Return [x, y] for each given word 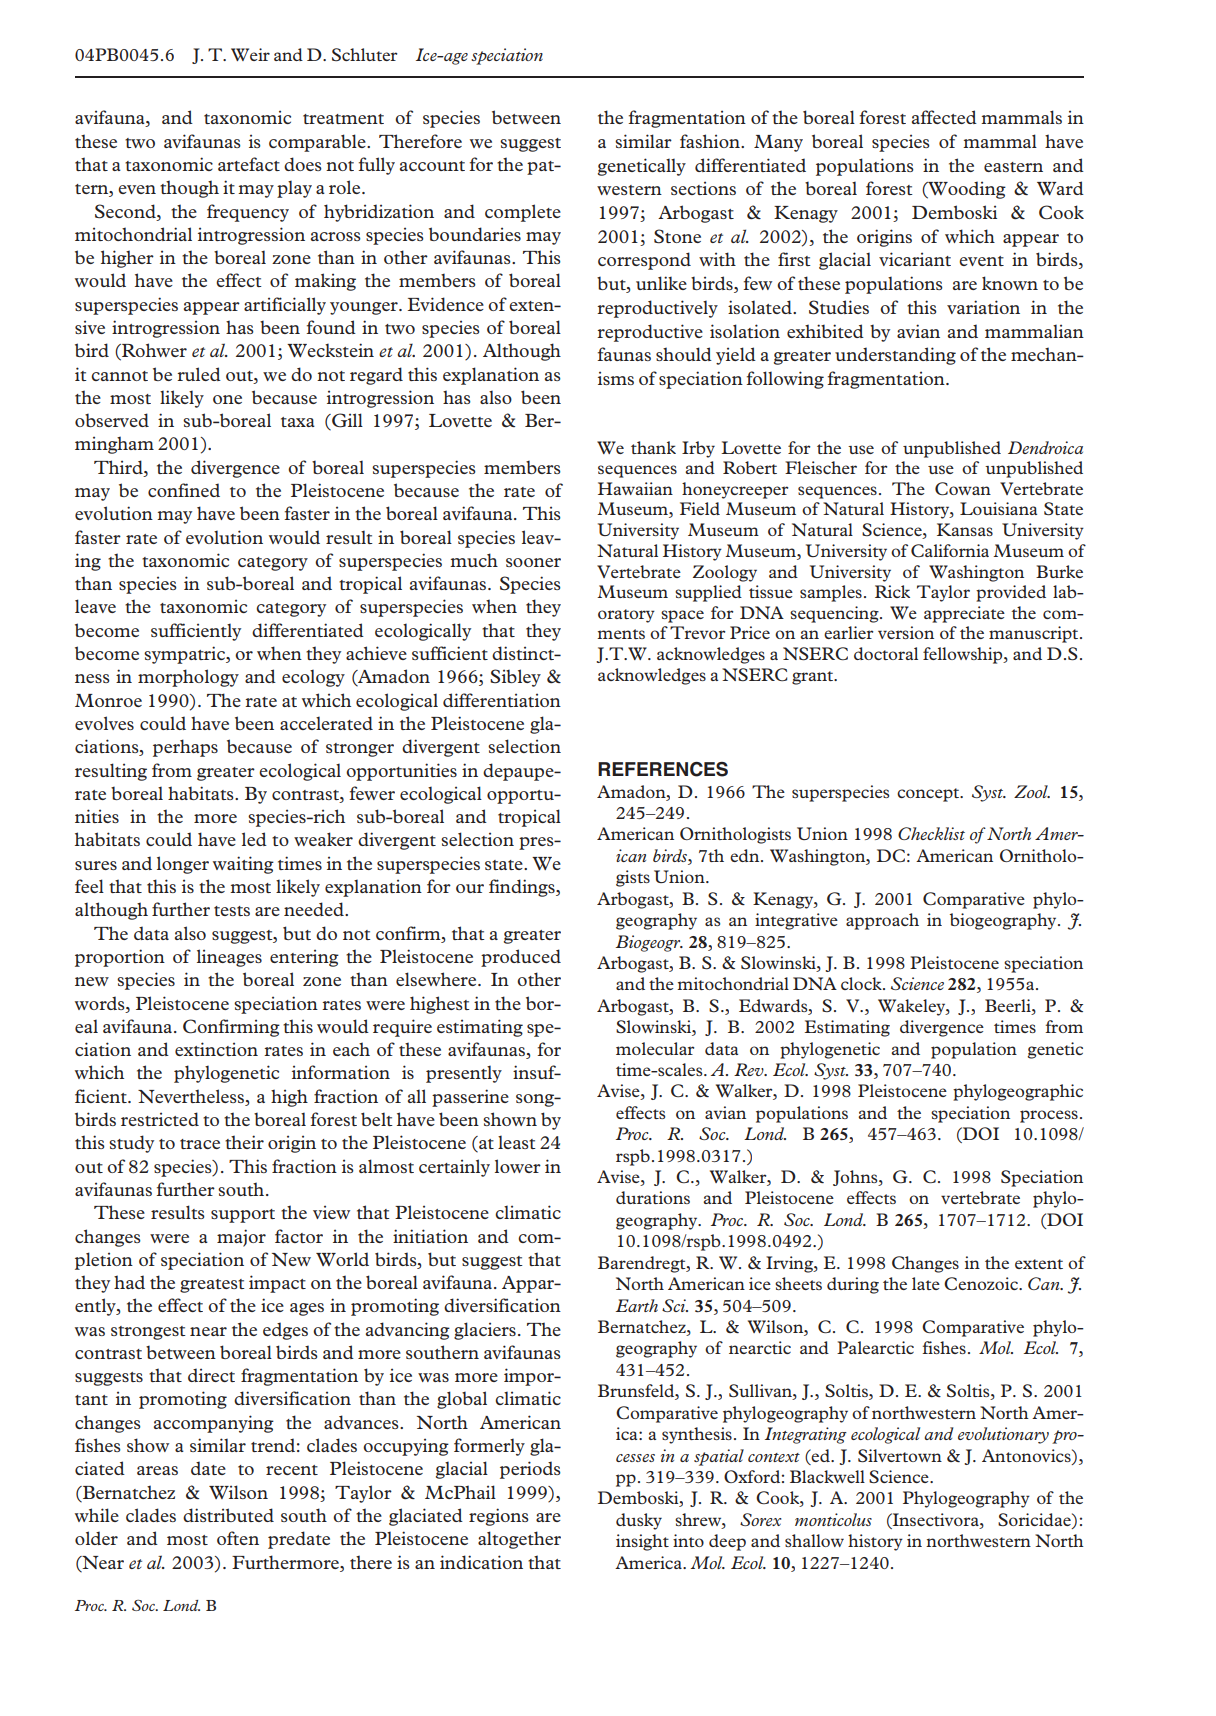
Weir [250, 54]
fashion [711, 141]
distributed [228, 1515]
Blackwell [827, 1476]
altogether [519, 1540]
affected [944, 117]
